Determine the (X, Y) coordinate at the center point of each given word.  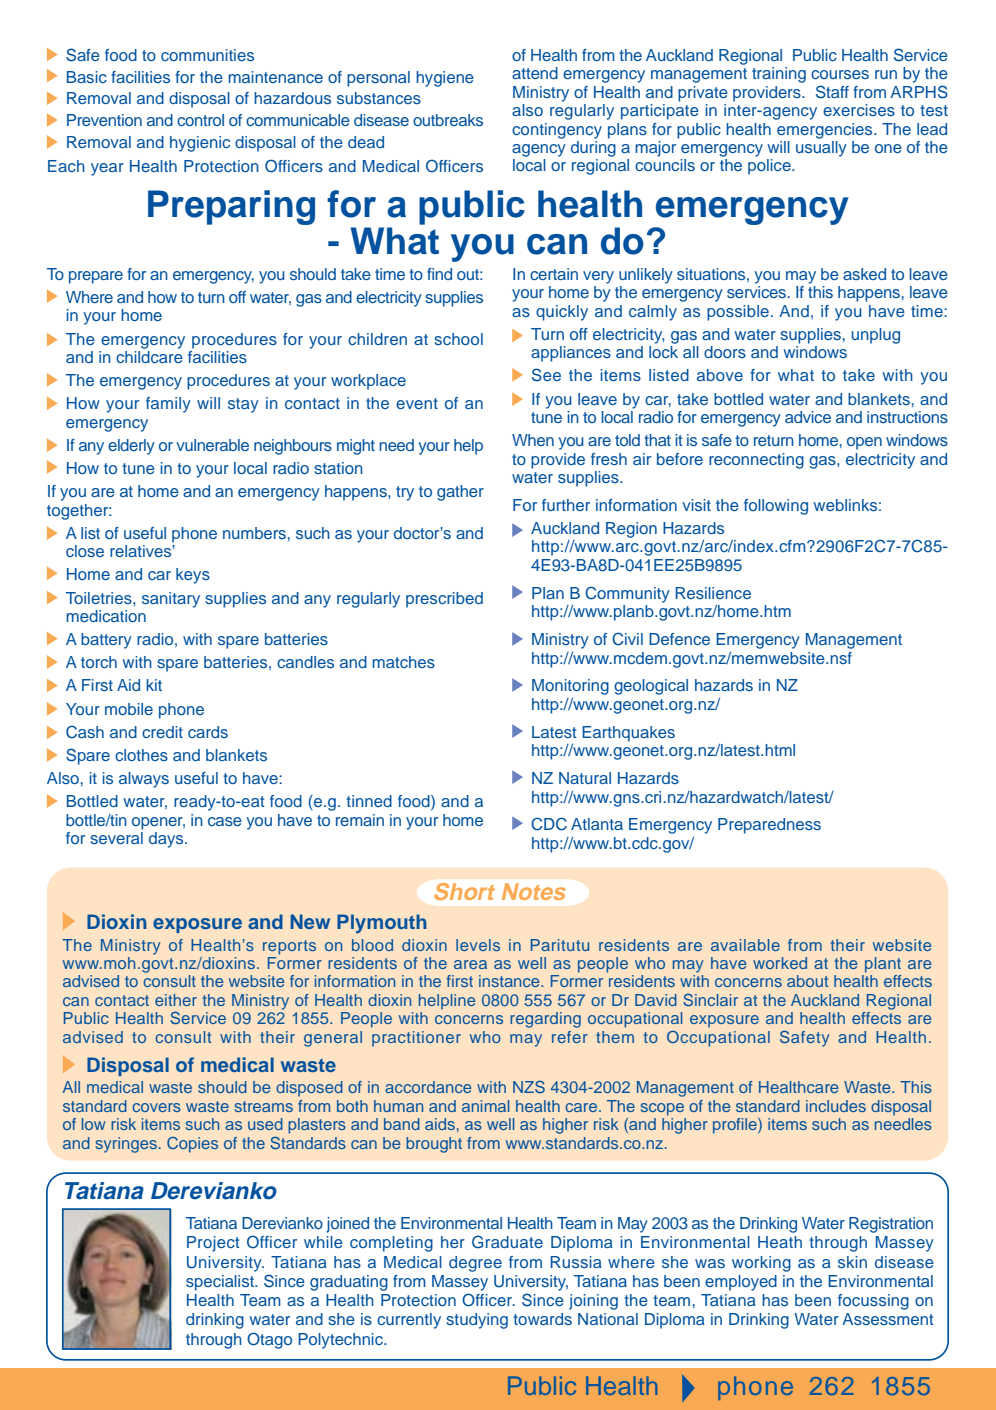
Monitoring (570, 688)
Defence (679, 639)
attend (535, 73)
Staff (832, 92)
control (200, 120)
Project (213, 1244)
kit (154, 685)
